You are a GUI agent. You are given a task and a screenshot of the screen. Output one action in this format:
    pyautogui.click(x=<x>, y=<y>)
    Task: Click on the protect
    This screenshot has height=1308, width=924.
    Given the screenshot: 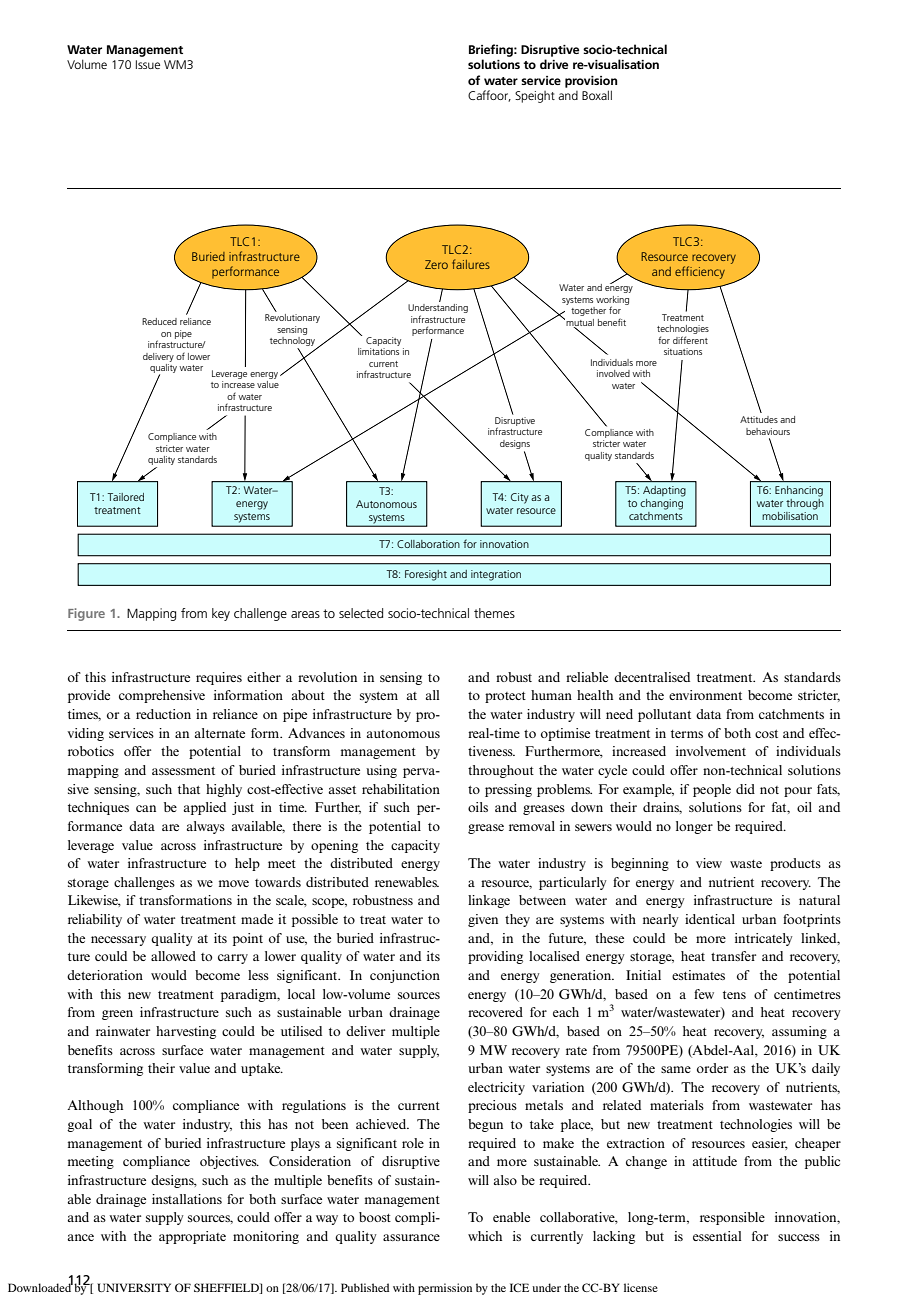 What is the action you would take?
    pyautogui.click(x=505, y=697)
